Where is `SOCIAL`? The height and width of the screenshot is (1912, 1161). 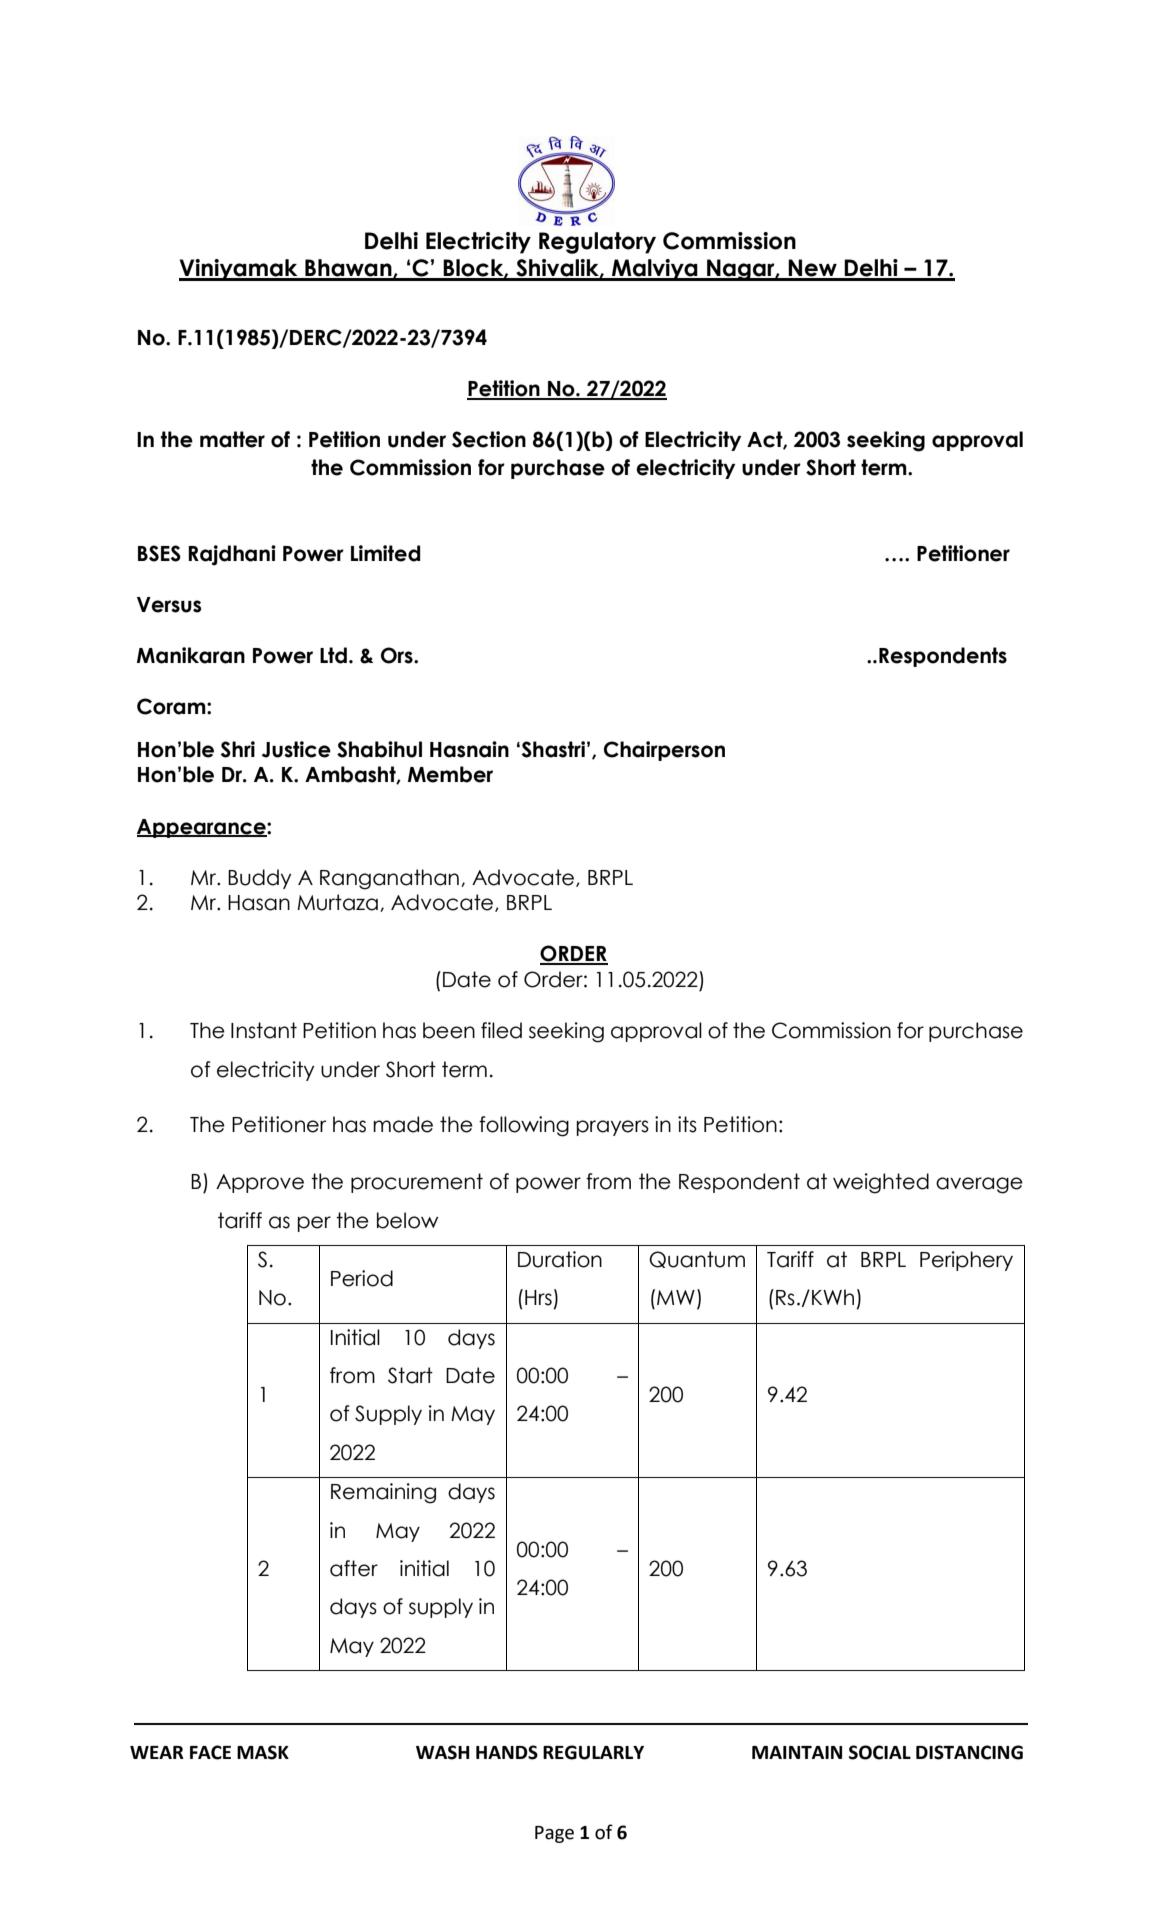
SOCIAL is located at coordinates (880, 1752).
